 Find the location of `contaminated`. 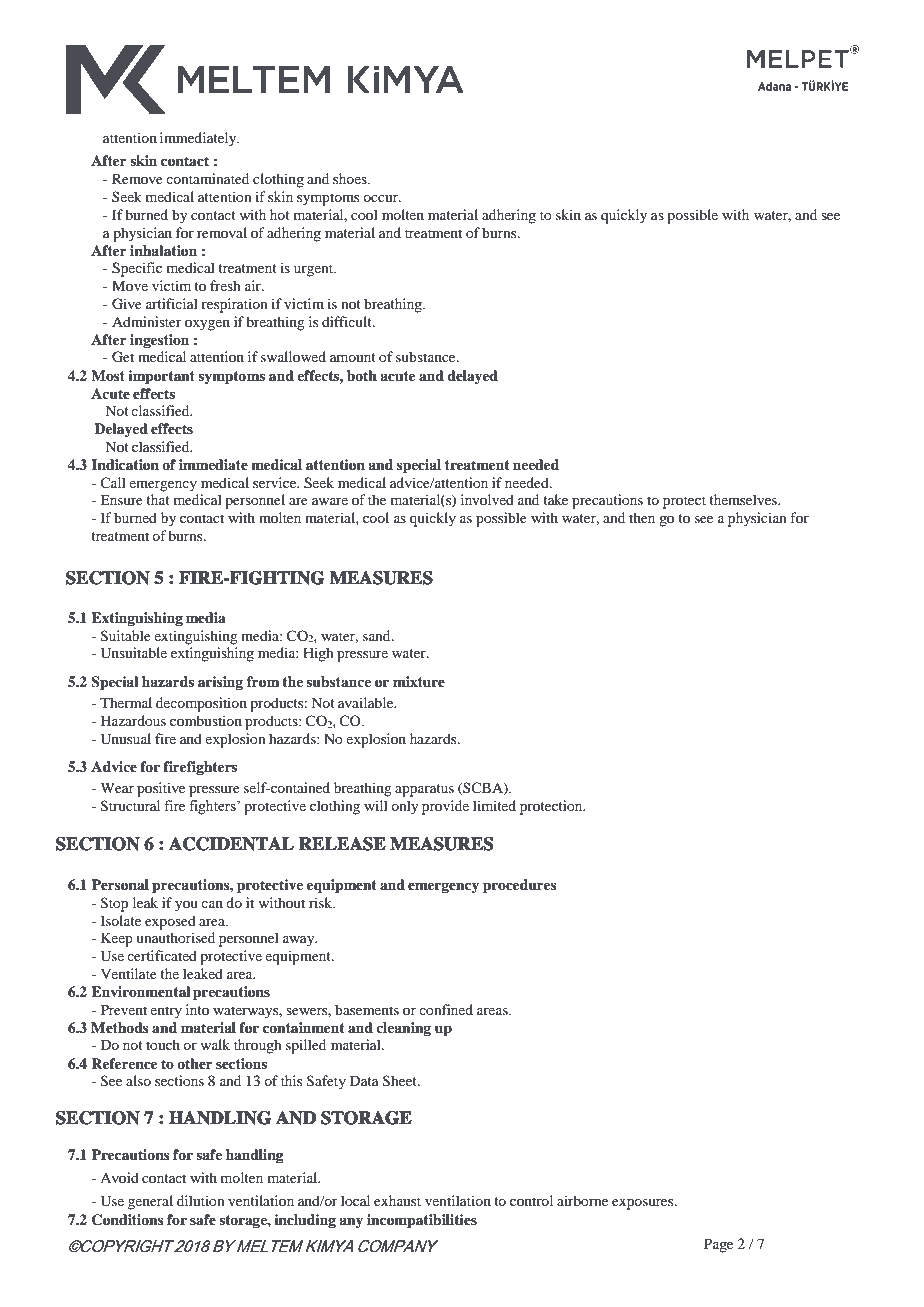

contaminated is located at coordinates (207, 178).
